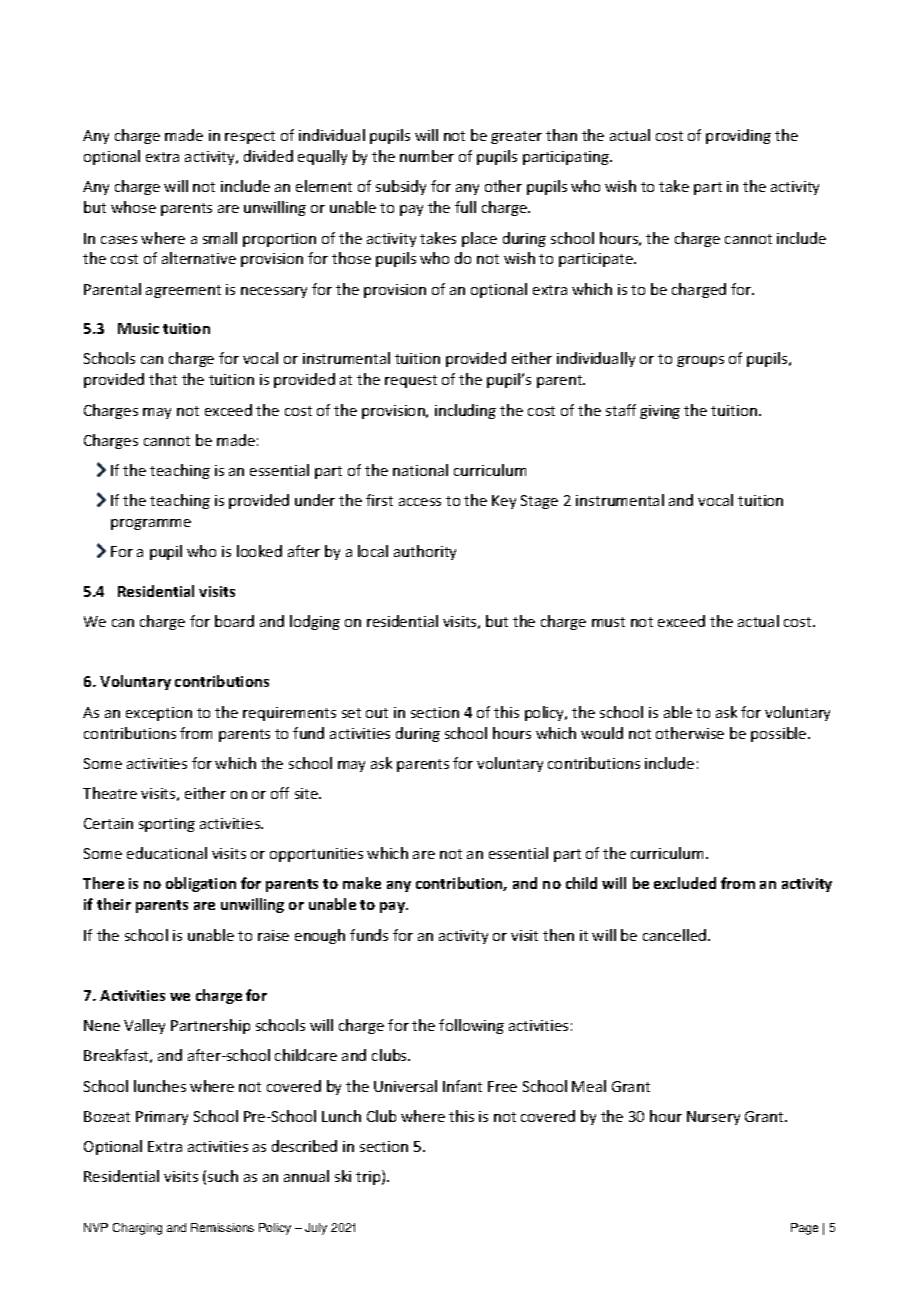 The image size is (924, 1309). What do you see at coordinates (780, 734) in the screenshot?
I see `possible` at bounding box center [780, 734].
